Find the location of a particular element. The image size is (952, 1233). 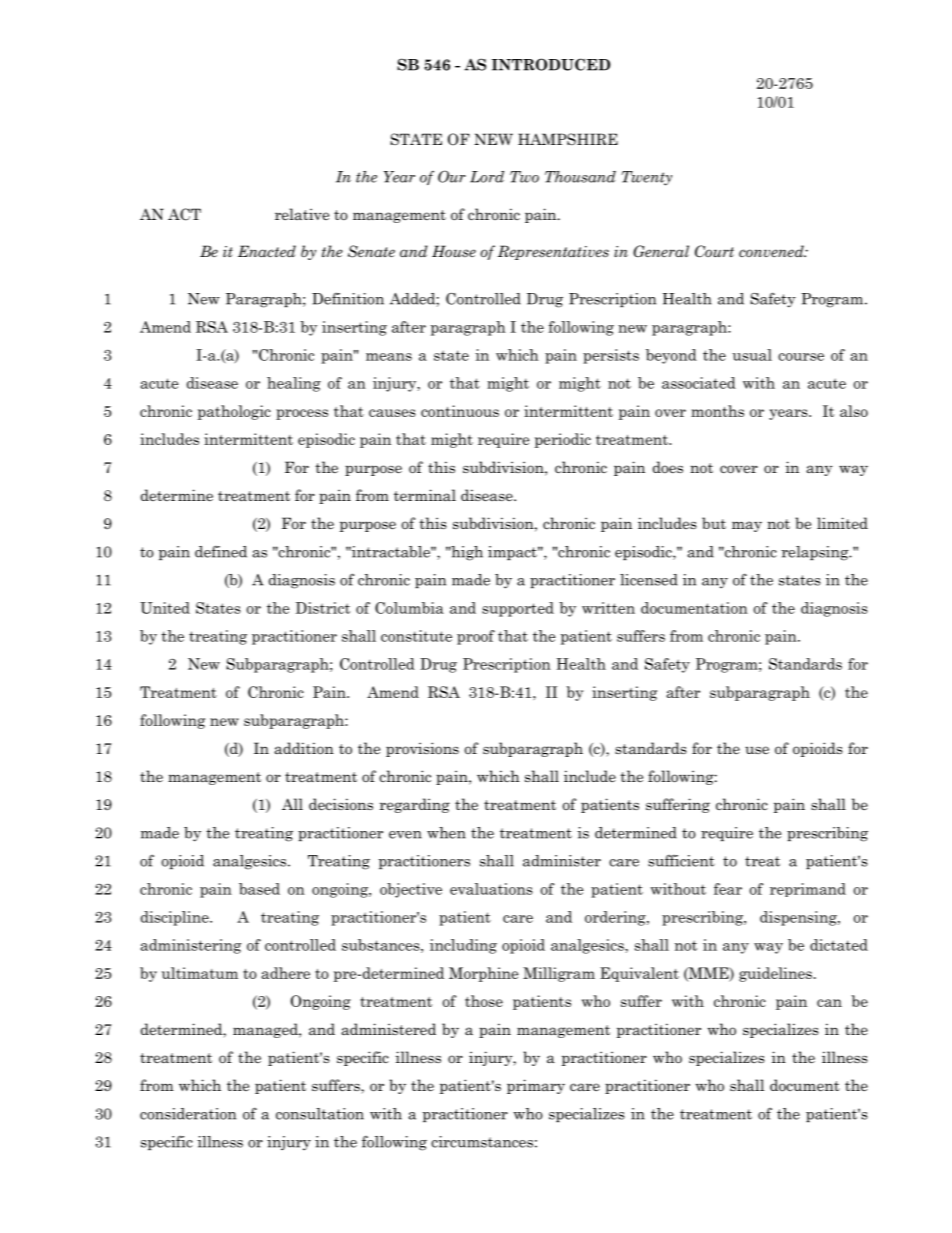

months is located at coordinates (717, 411).
